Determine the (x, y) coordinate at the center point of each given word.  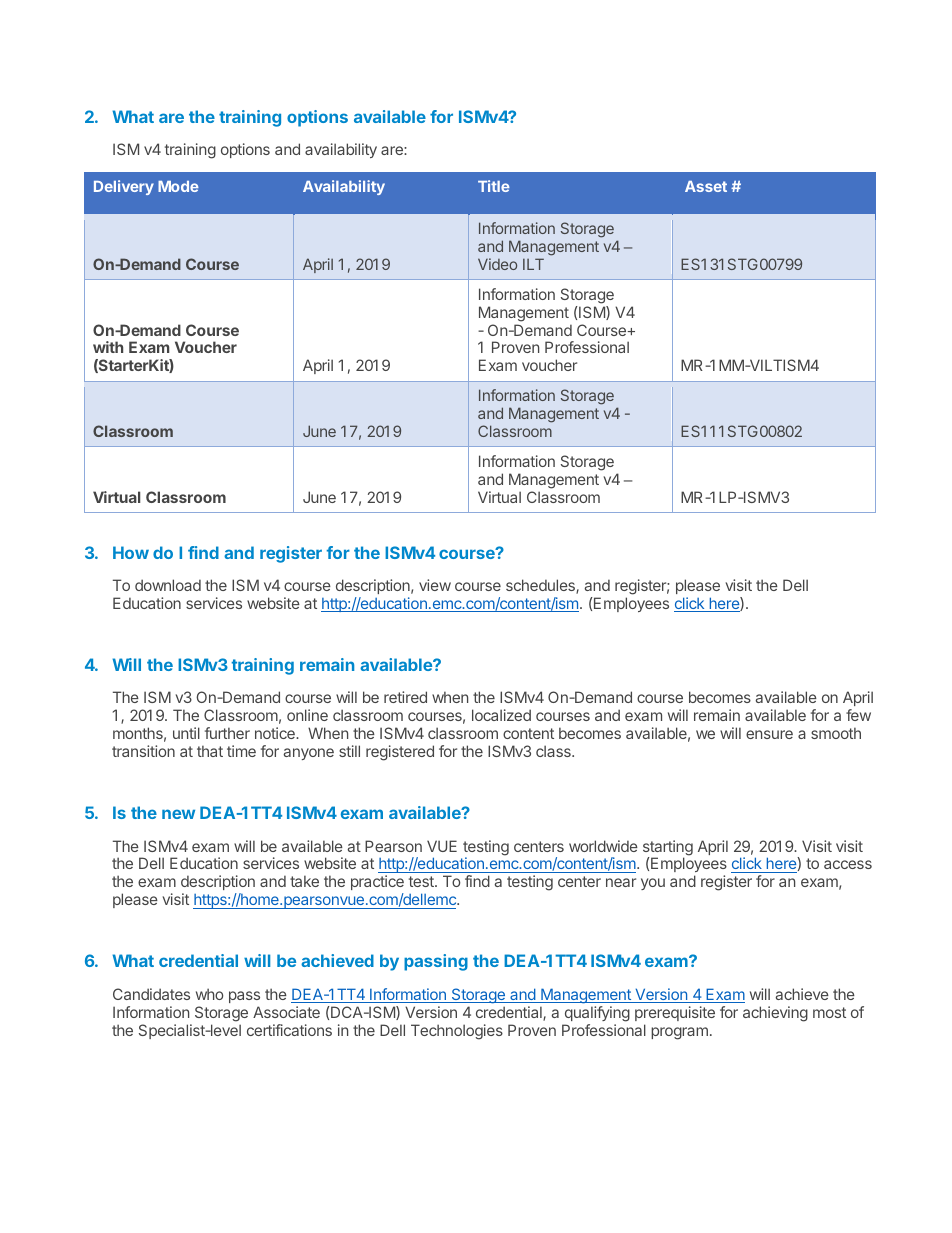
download (168, 585)
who (209, 994)
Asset (706, 186)
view (435, 585)
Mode (178, 186)
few (858, 715)
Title (494, 186)
